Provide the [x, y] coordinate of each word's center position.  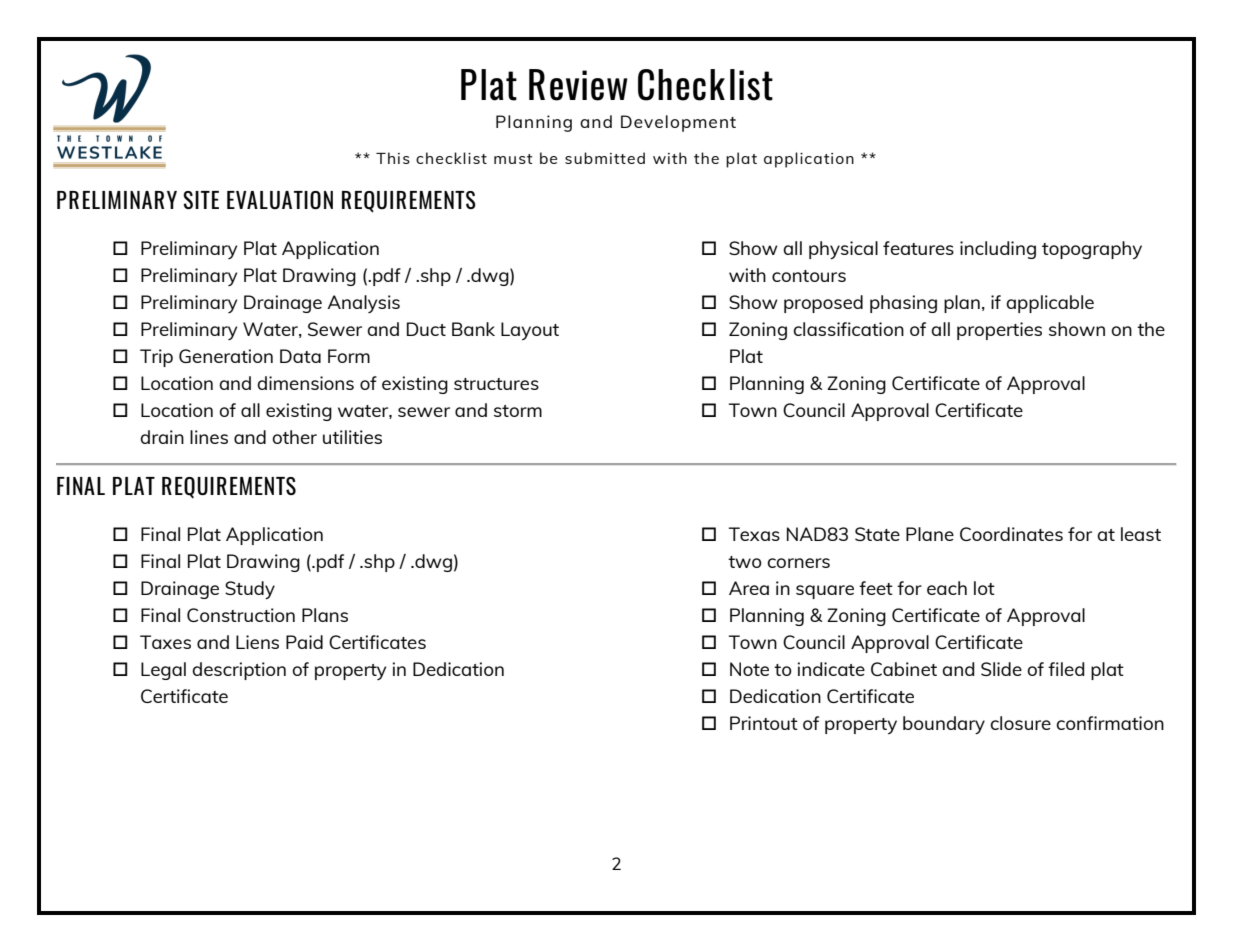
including [998, 250]
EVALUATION [280, 200]
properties [999, 331]
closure [1020, 723]
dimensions [305, 383]
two [745, 562]
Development [678, 123]
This [393, 158]
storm [518, 411]
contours [809, 276]
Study [250, 590]
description [239, 671]
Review [578, 85]
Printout [764, 723]
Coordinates [1011, 534]
